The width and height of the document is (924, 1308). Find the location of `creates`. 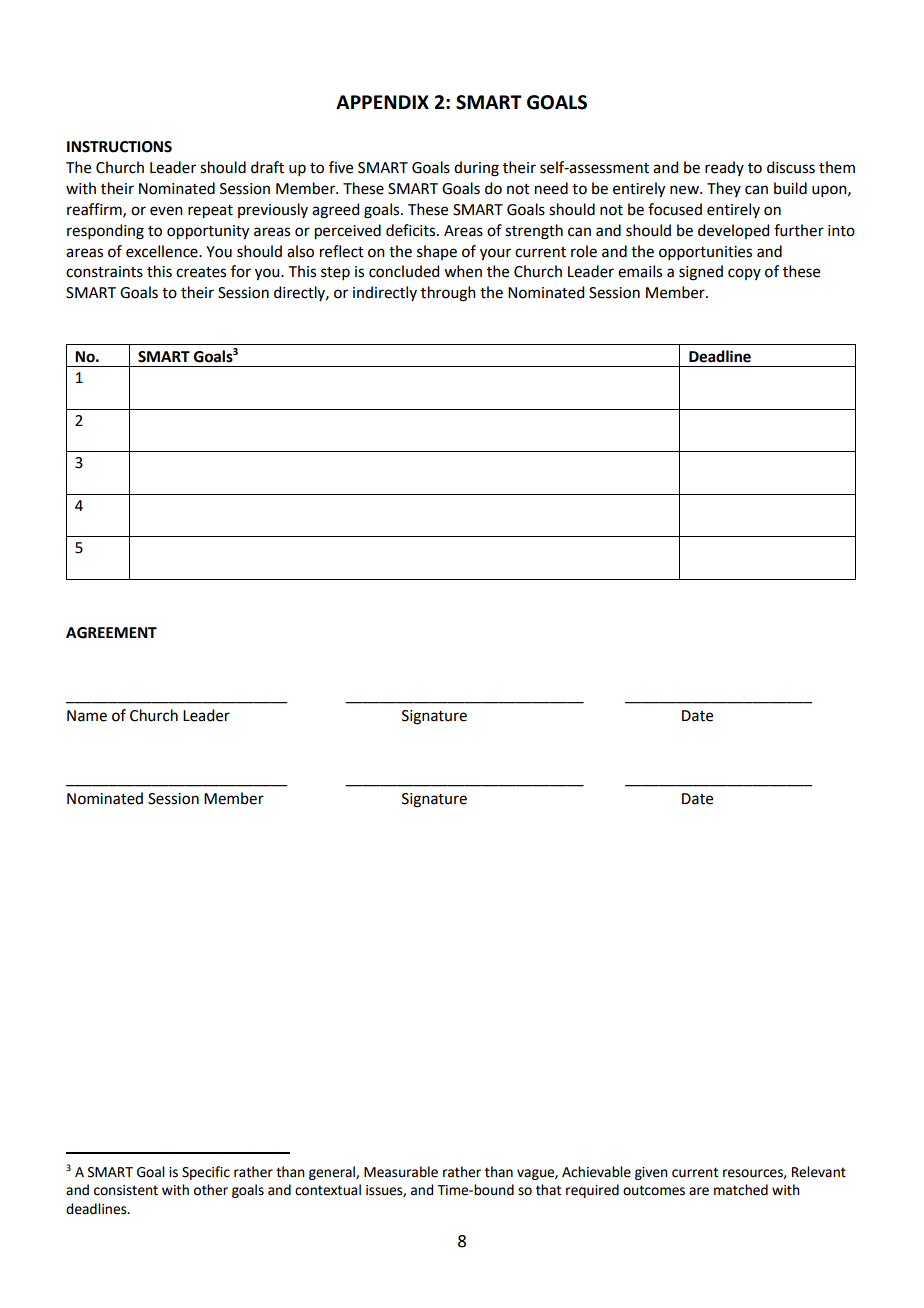

creates is located at coordinates (201, 272).
